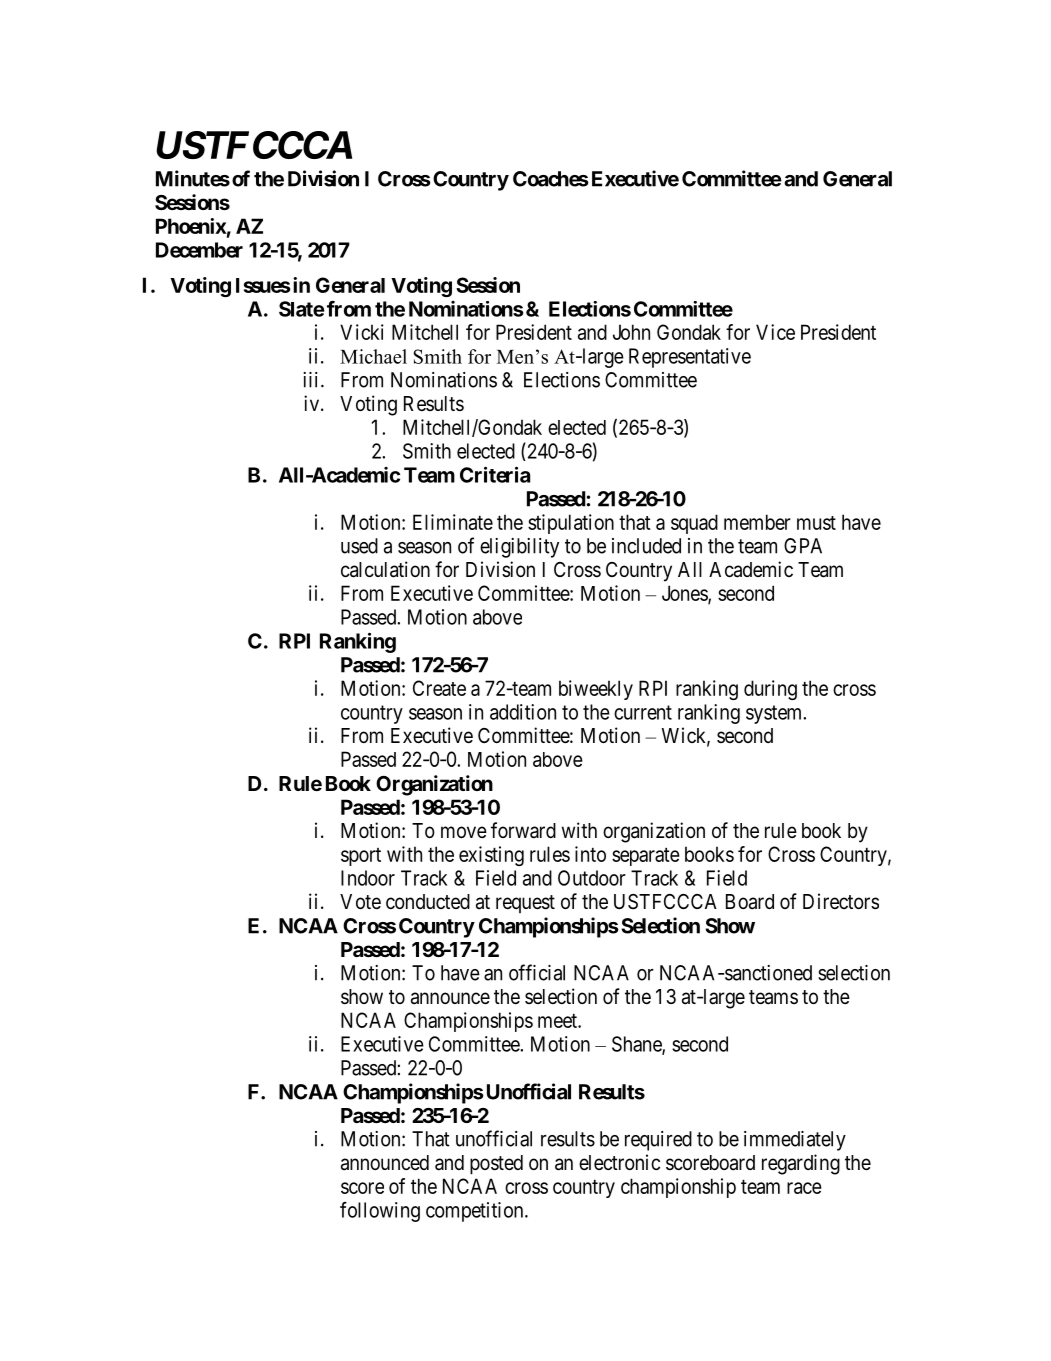 This screenshot has height=1361, width=1051. Describe the element at coordinates (380, 1212) in the screenshot. I see `following` at that location.
